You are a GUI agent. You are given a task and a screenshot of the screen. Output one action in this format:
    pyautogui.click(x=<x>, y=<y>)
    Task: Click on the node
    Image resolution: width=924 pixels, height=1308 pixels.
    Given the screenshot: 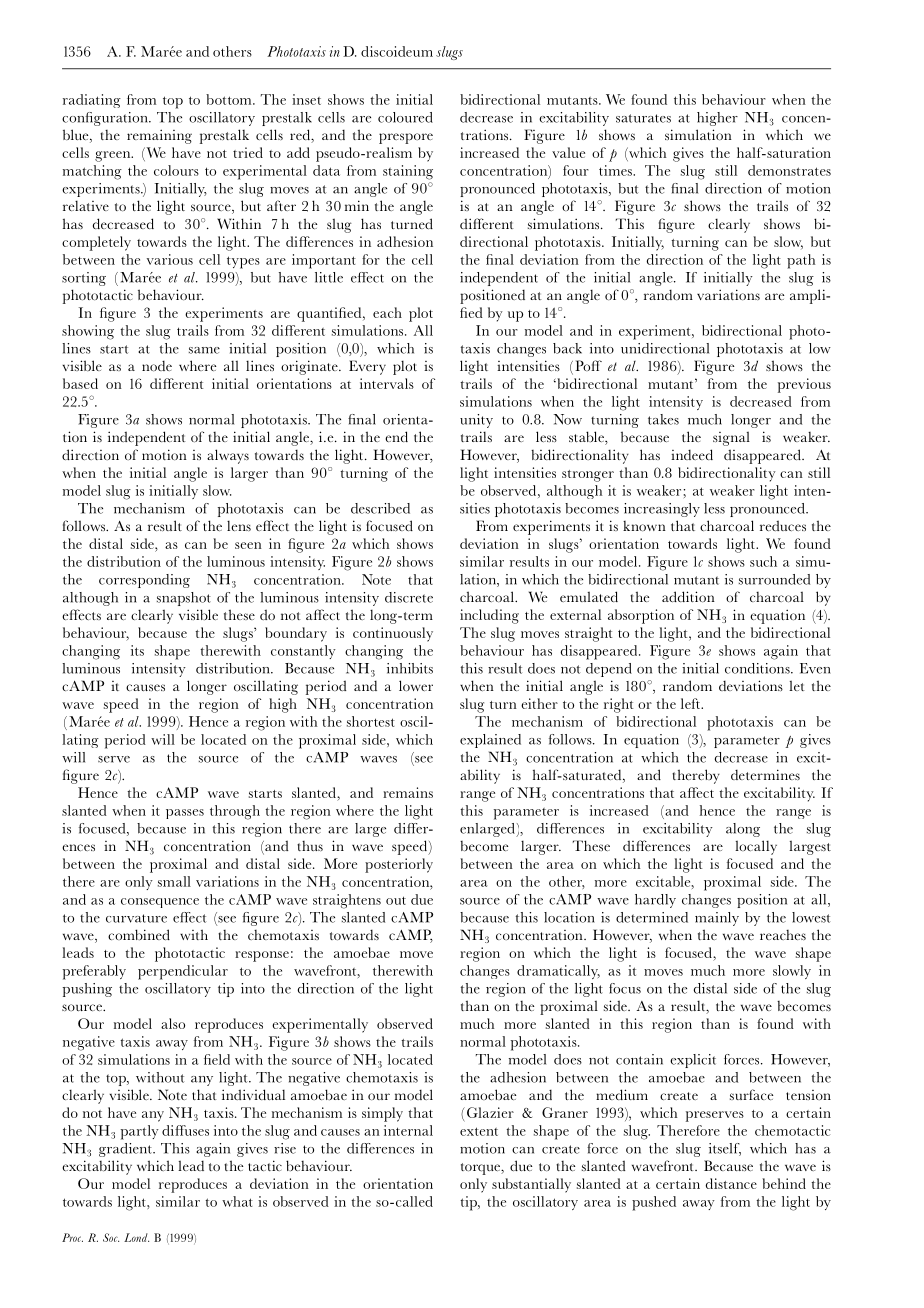 What is the action you would take?
    pyautogui.click(x=157, y=365)
